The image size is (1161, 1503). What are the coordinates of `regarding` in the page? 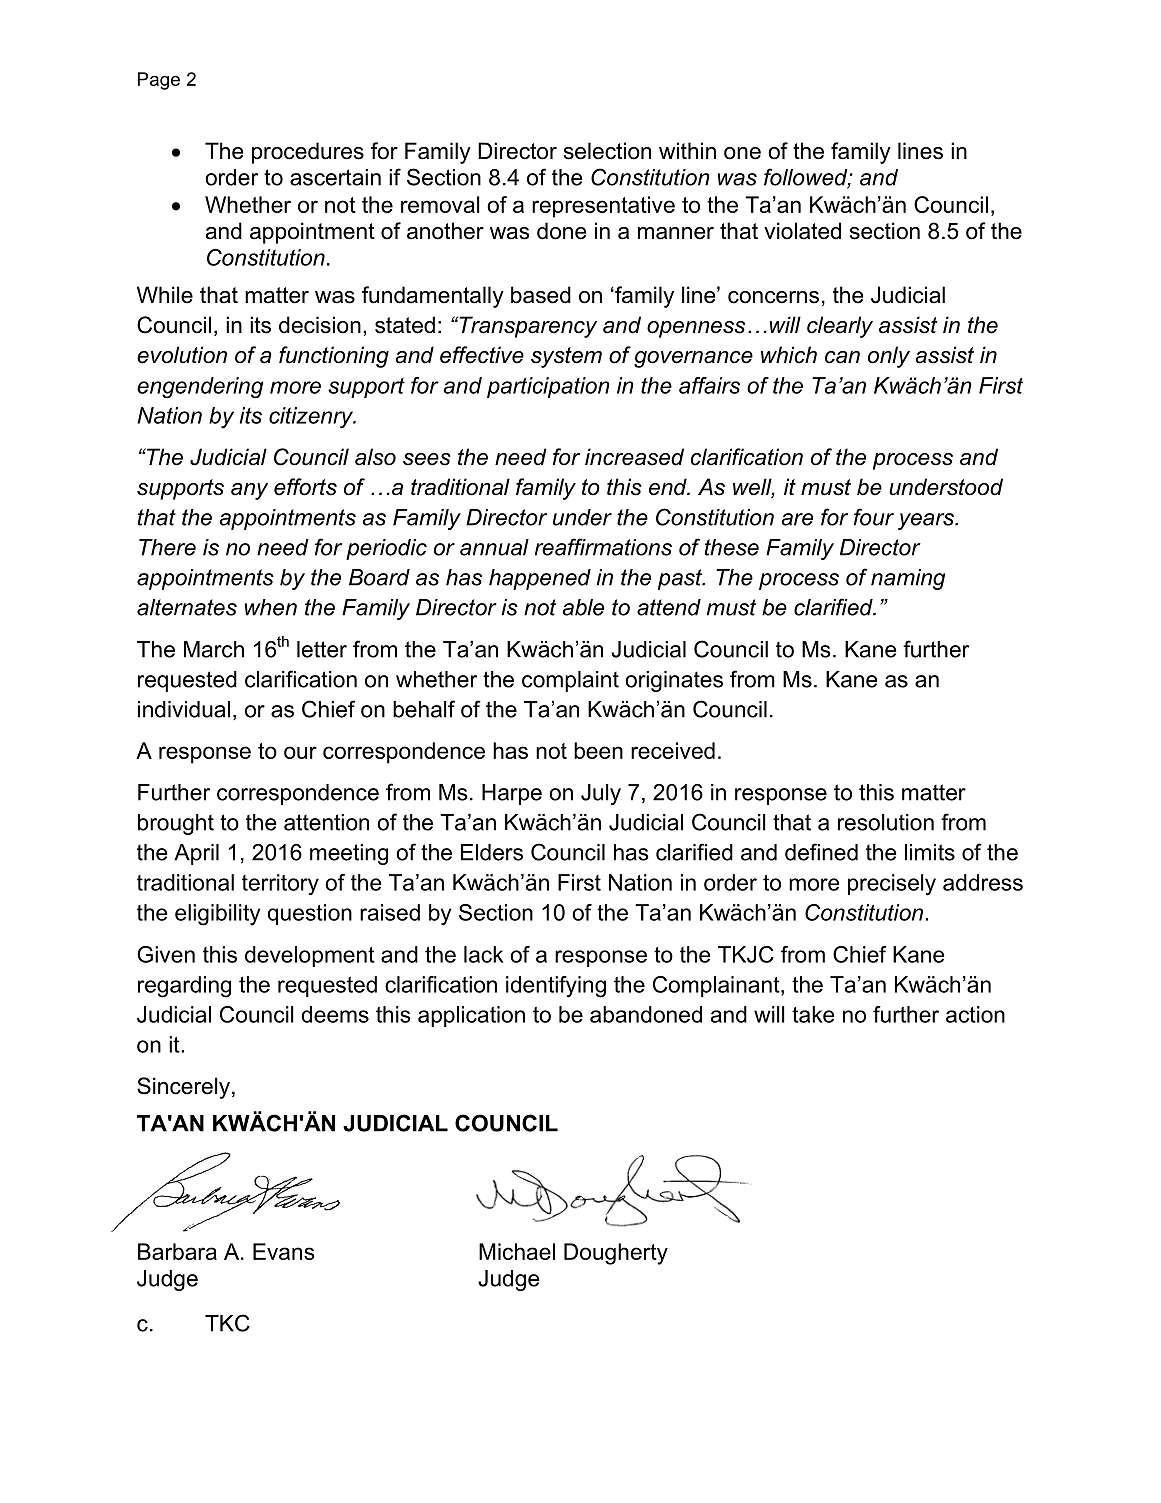 It's located at (184, 987).
